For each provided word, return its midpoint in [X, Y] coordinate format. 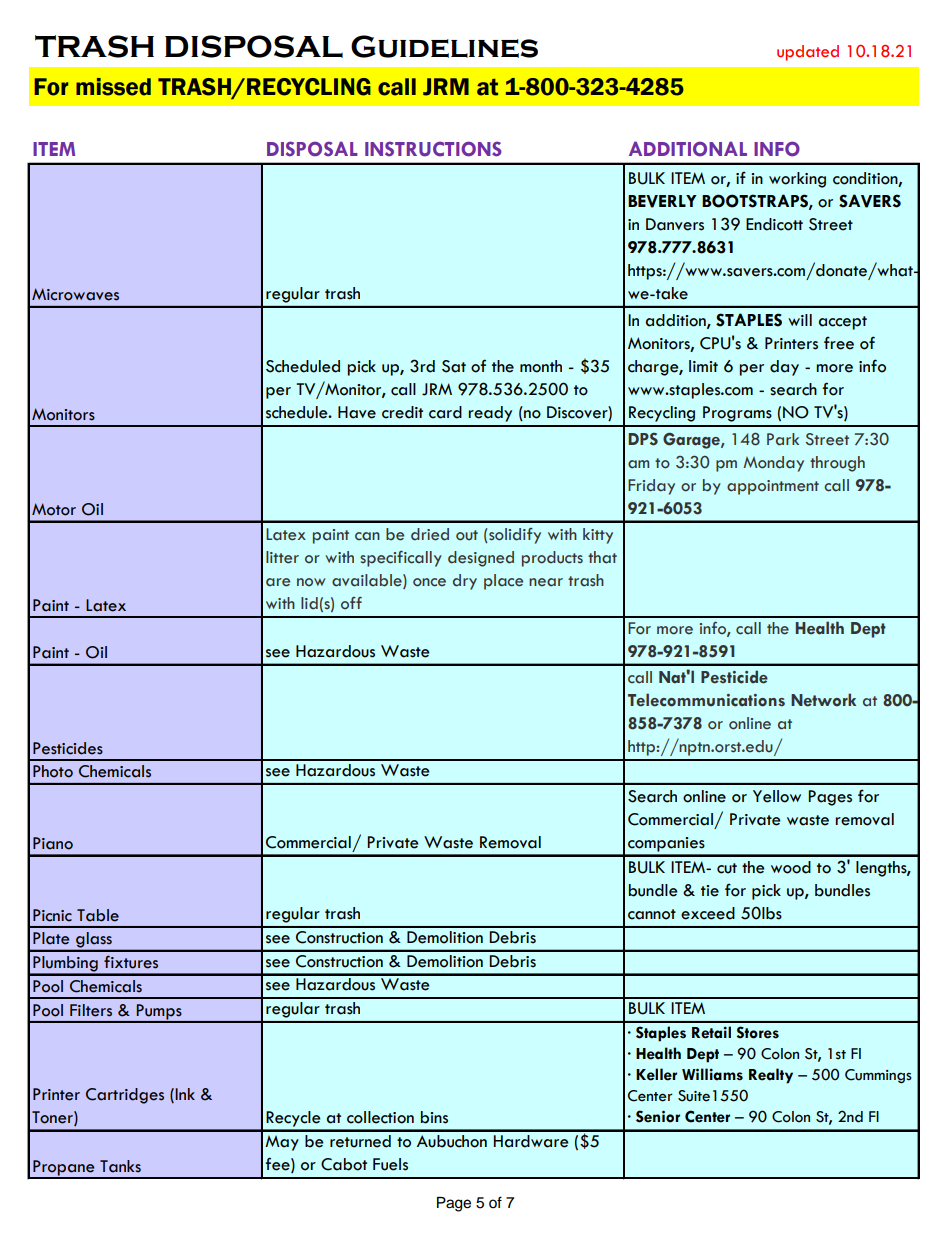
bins [434, 1117]
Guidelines [444, 46]
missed [113, 87]
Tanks [120, 1166]
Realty [771, 1076]
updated [808, 53]
